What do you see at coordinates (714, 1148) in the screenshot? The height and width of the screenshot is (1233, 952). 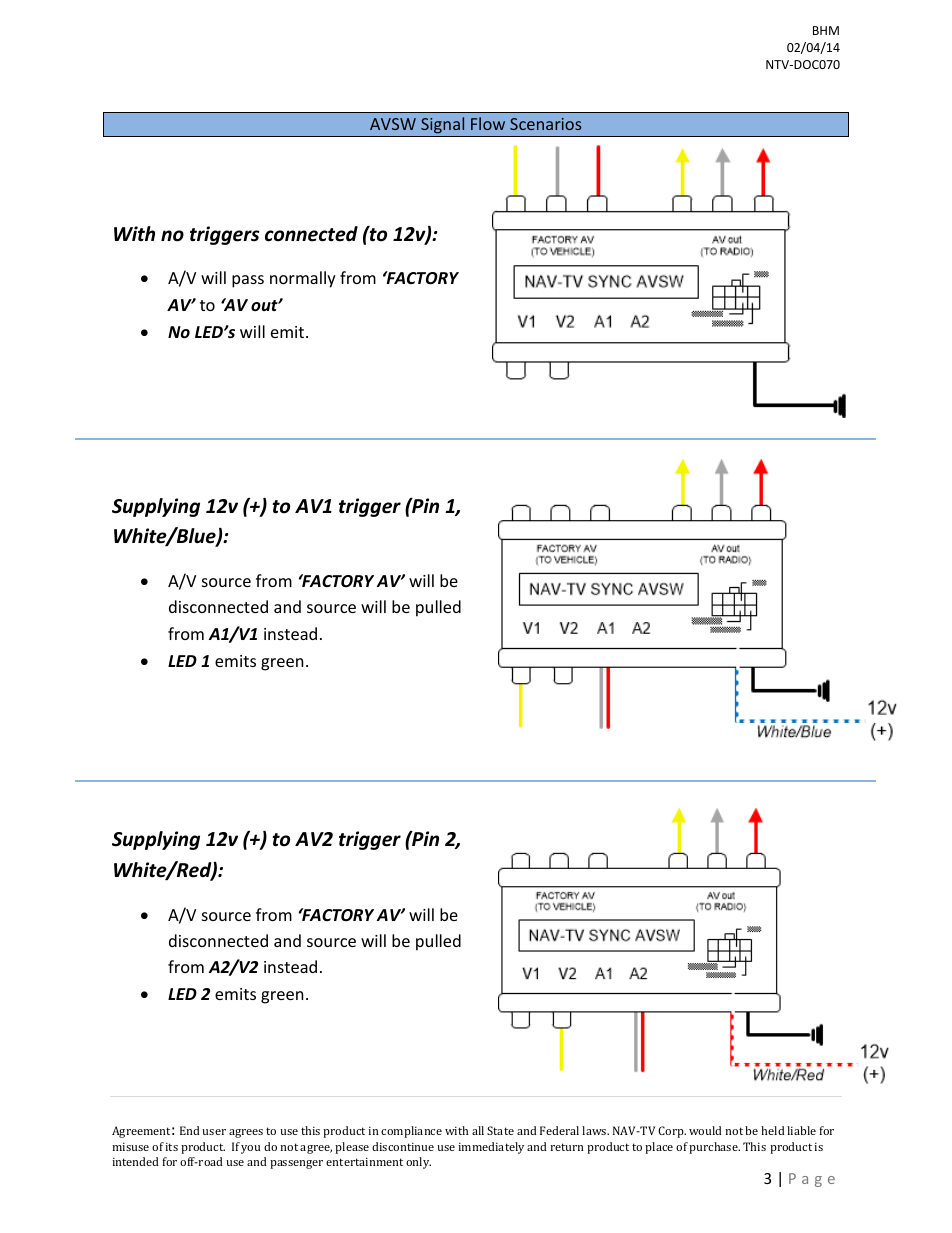 I see `purchase` at bounding box center [714, 1148].
